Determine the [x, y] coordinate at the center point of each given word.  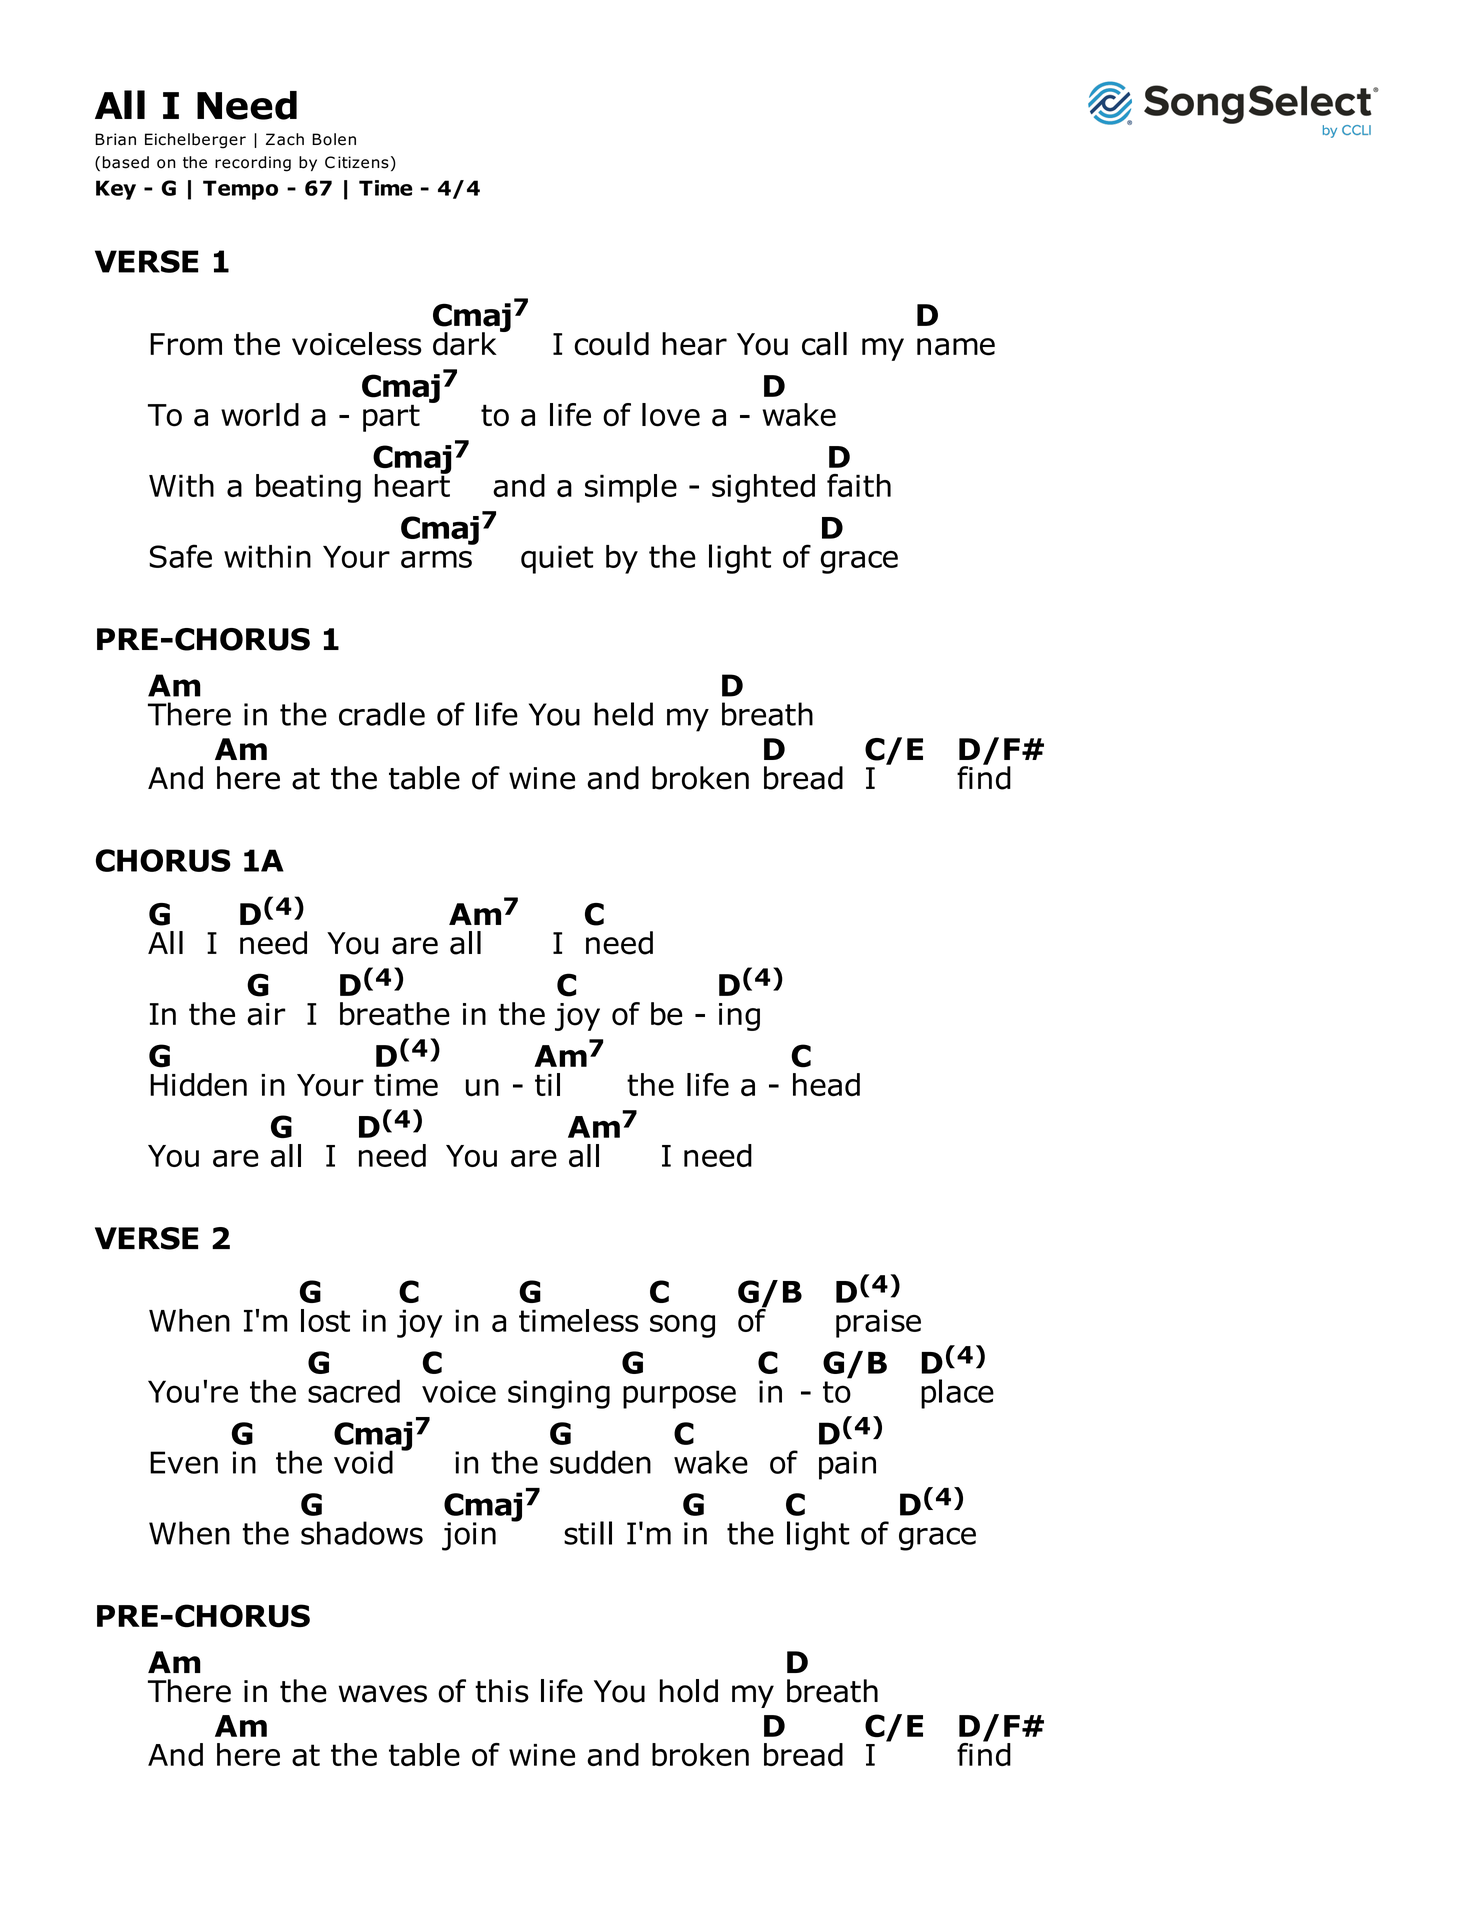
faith [859, 485]
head [826, 1085]
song [682, 1326]
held [623, 714]
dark [465, 344]
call [824, 344]
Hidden [198, 1085]
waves [383, 1694]
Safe [180, 556]
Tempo [240, 190]
